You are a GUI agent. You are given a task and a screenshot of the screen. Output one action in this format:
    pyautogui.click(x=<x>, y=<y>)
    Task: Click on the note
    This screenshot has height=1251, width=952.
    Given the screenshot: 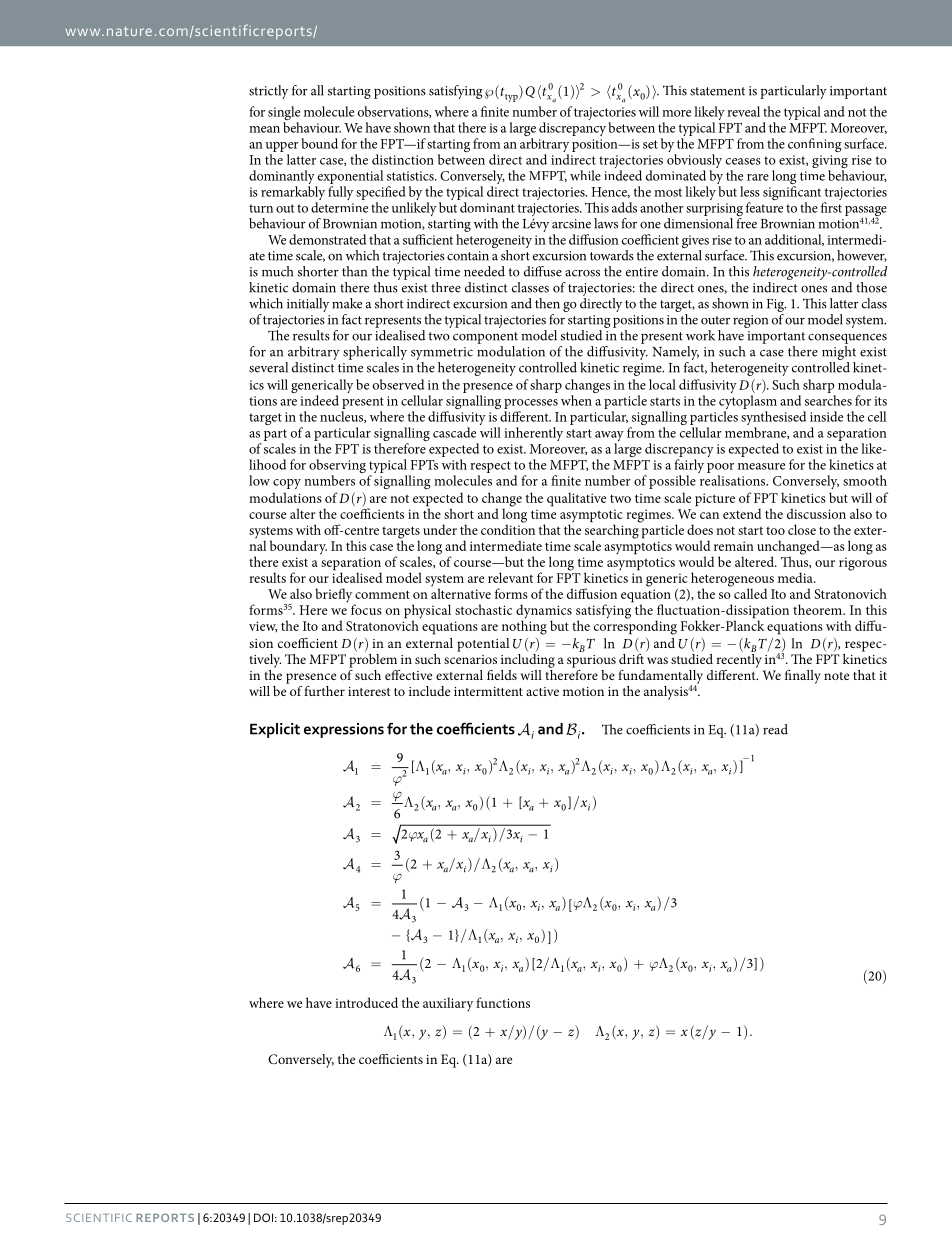 What is the action you would take?
    pyautogui.click(x=836, y=676)
